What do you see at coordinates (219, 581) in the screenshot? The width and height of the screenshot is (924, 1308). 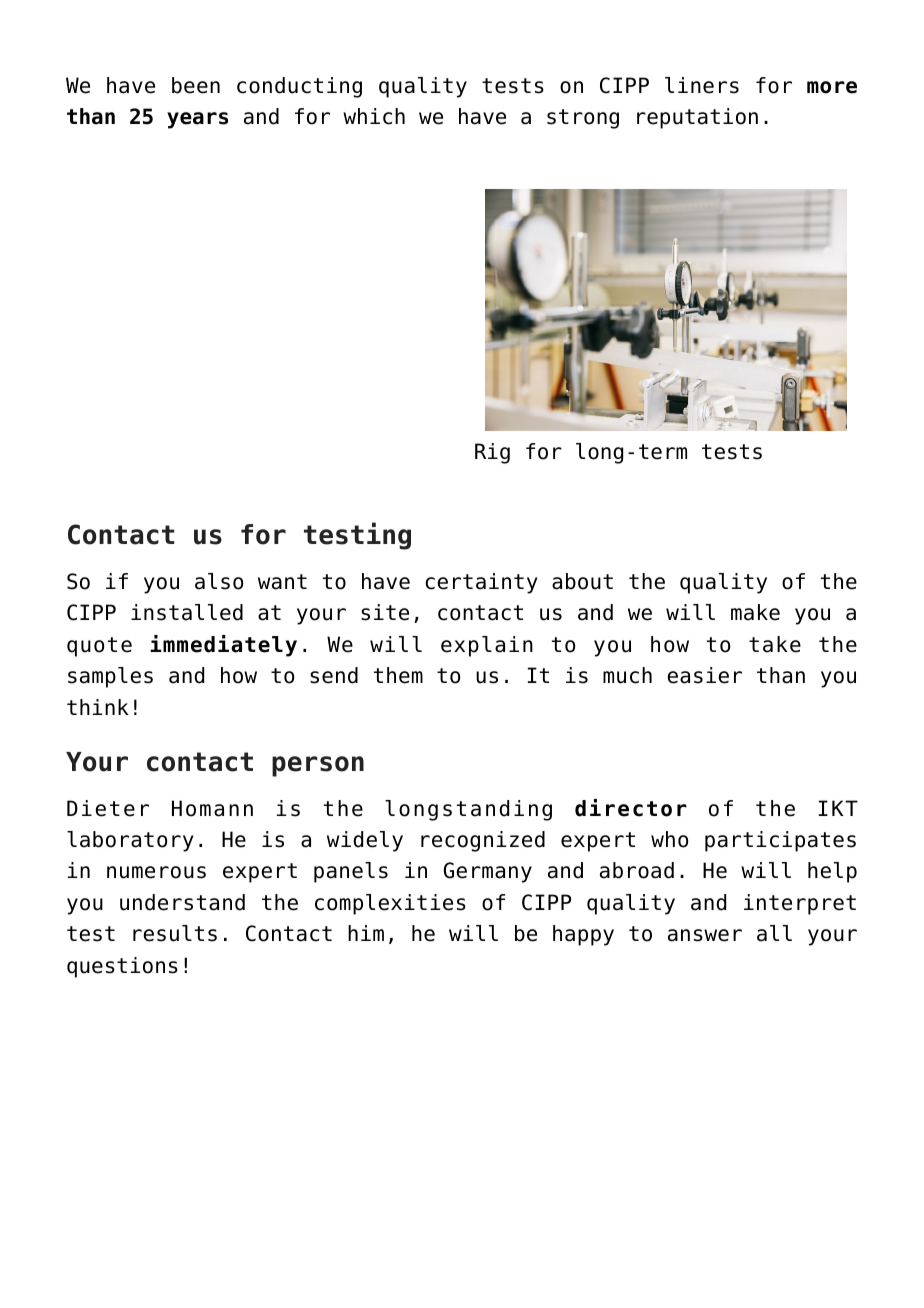 I see `also` at bounding box center [219, 581].
